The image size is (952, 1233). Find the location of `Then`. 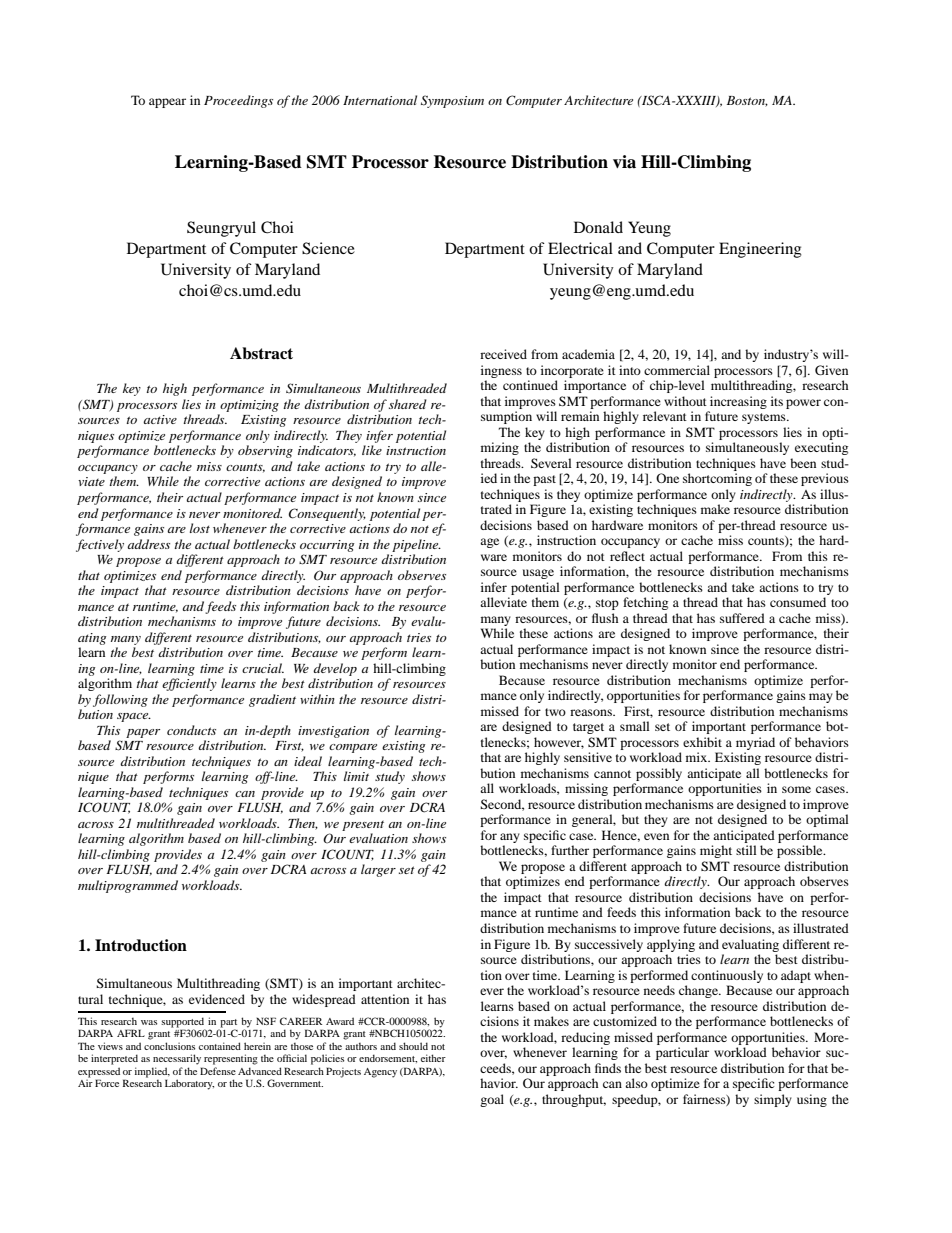

Then is located at coordinates (303, 824).
